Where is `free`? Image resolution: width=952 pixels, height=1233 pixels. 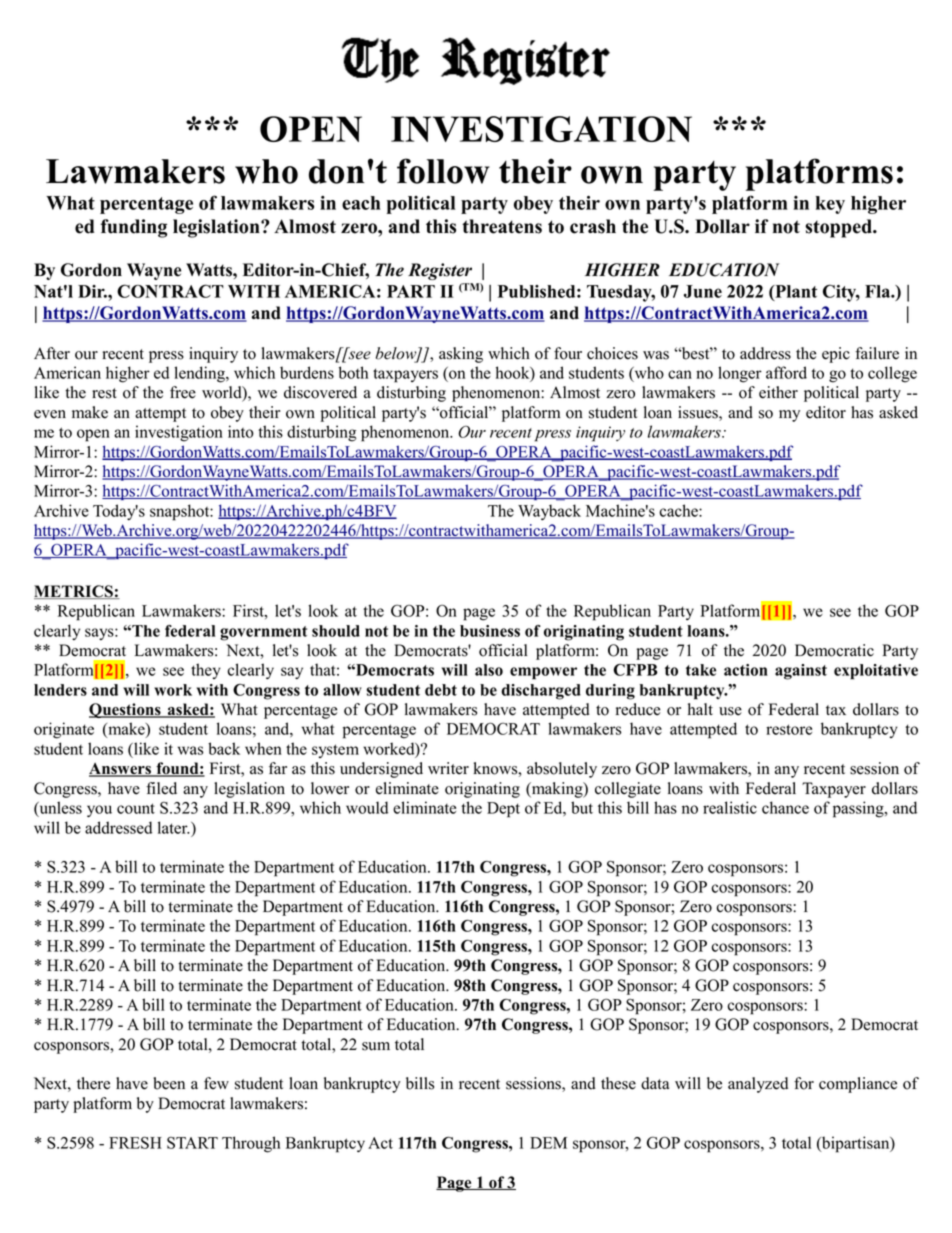
free is located at coordinates (183, 392).
